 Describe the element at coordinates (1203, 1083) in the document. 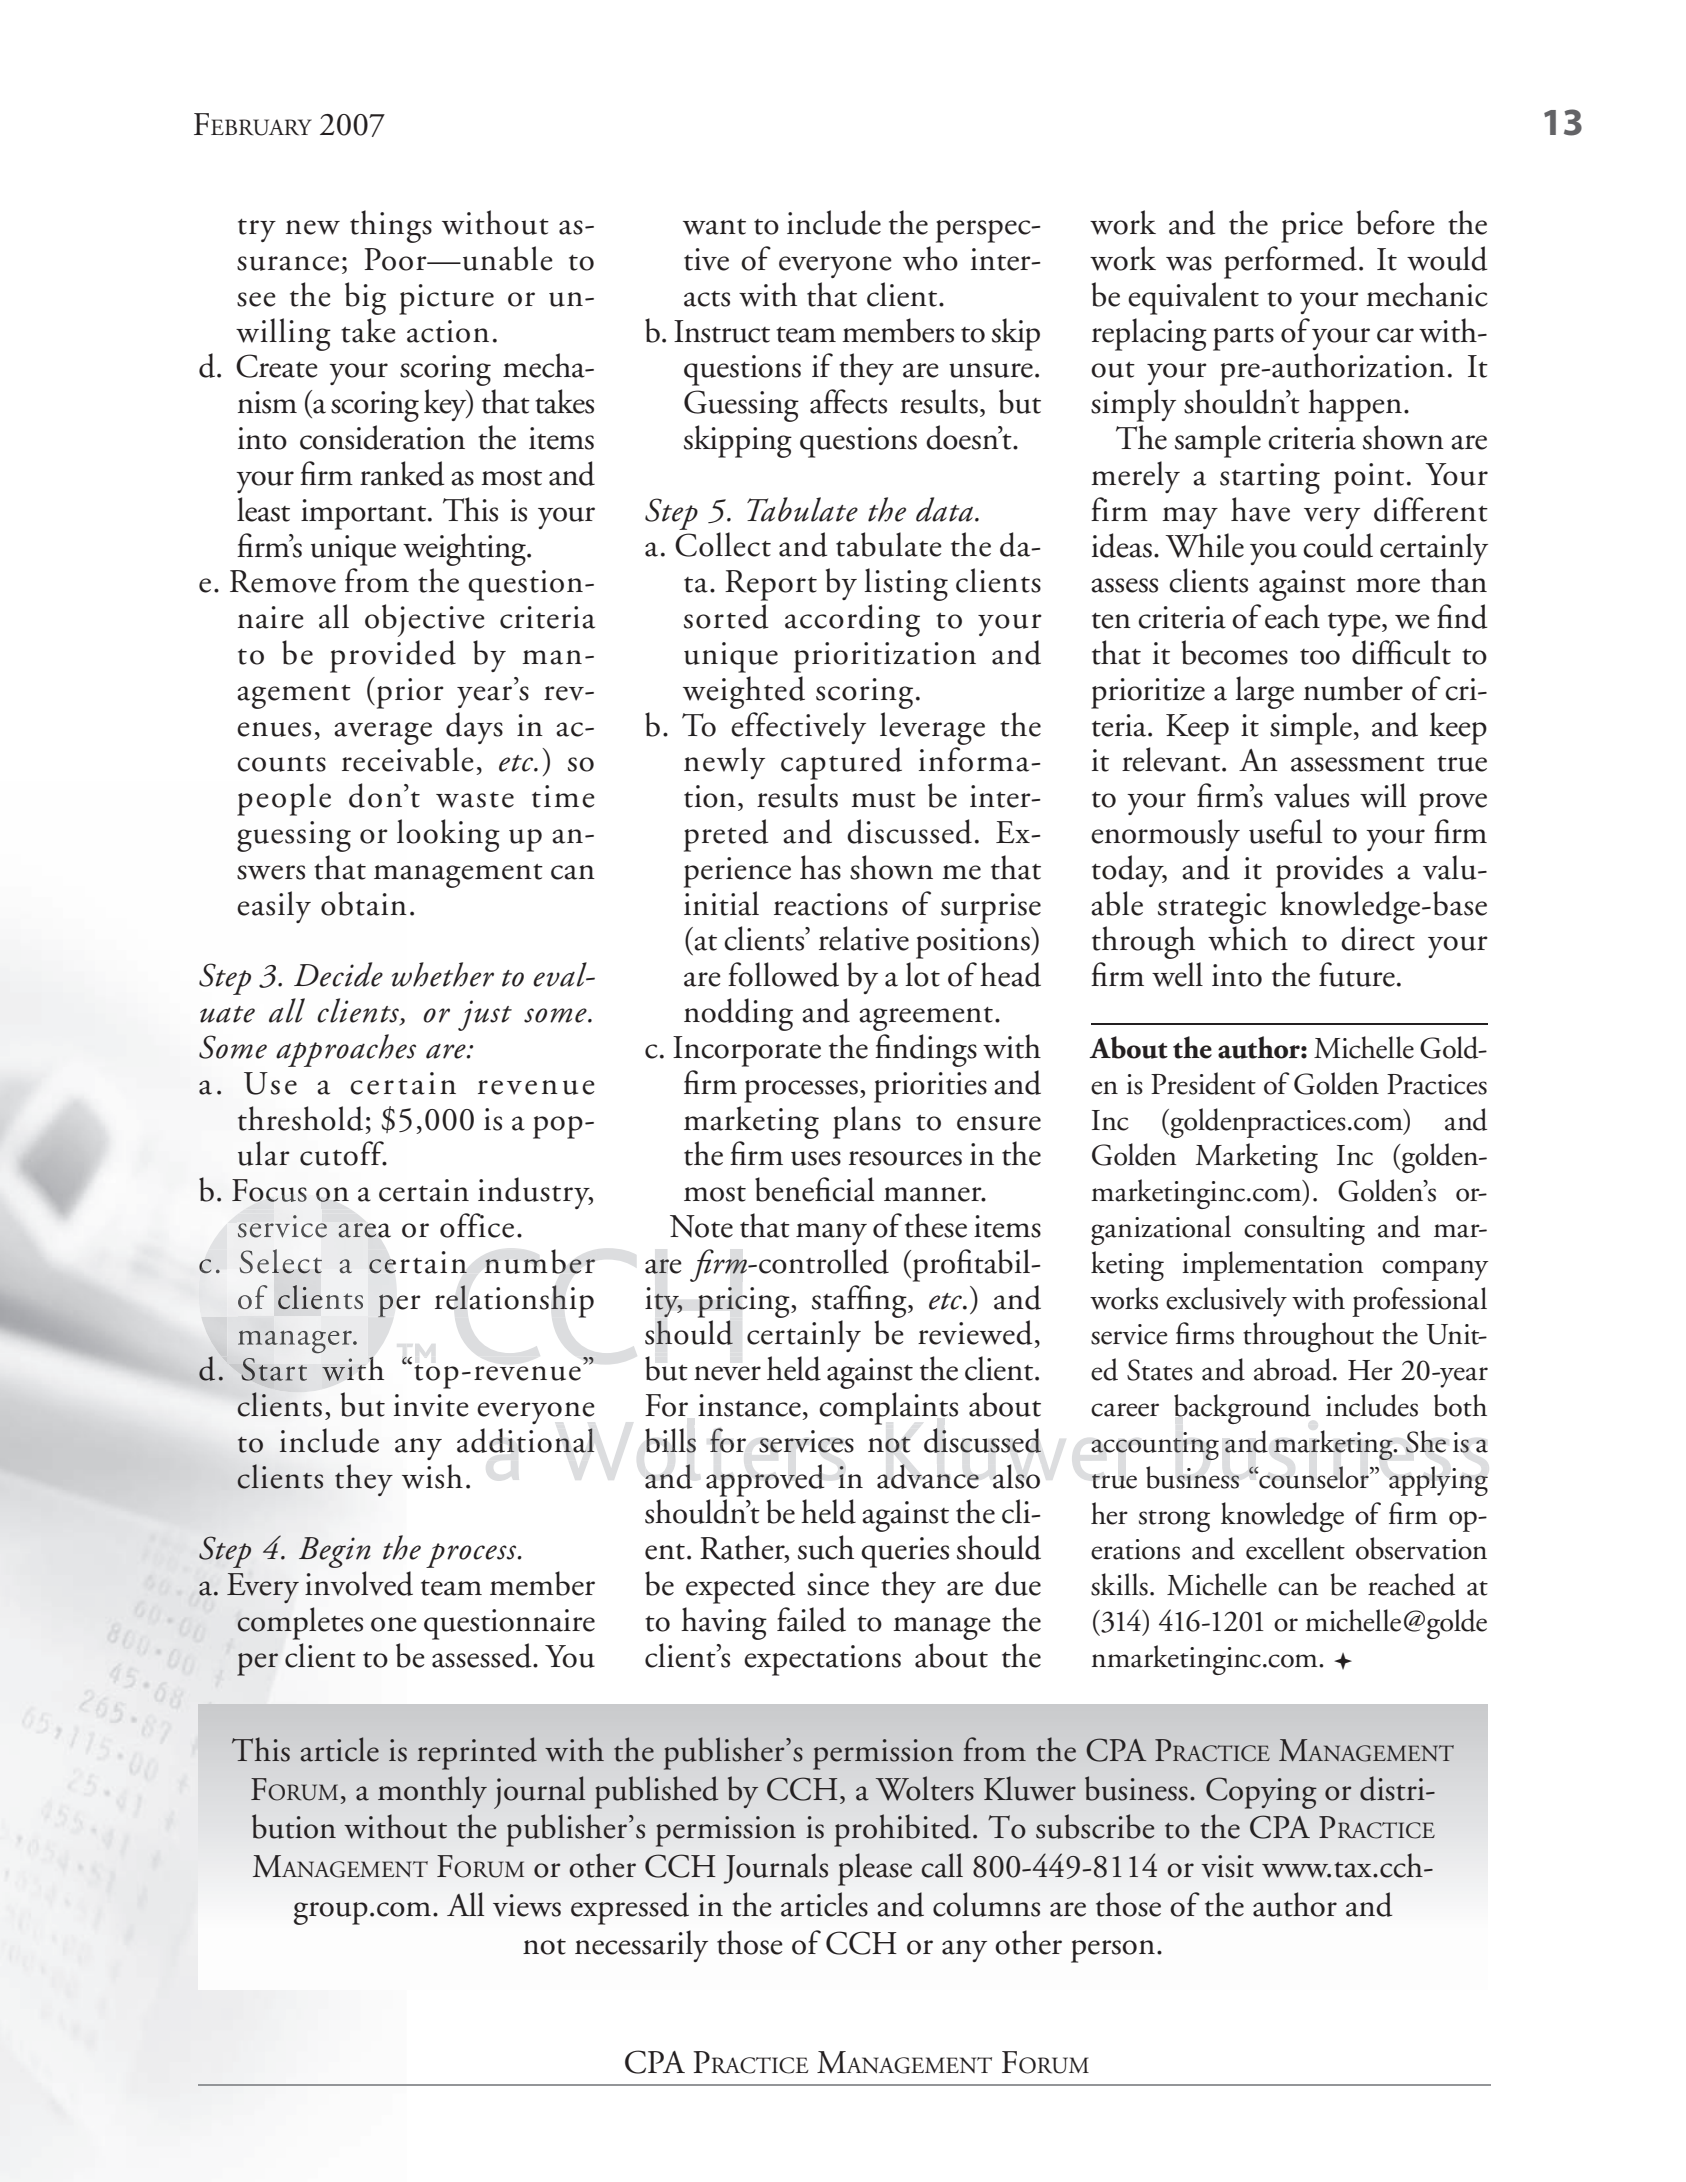

I see `President` at that location.
